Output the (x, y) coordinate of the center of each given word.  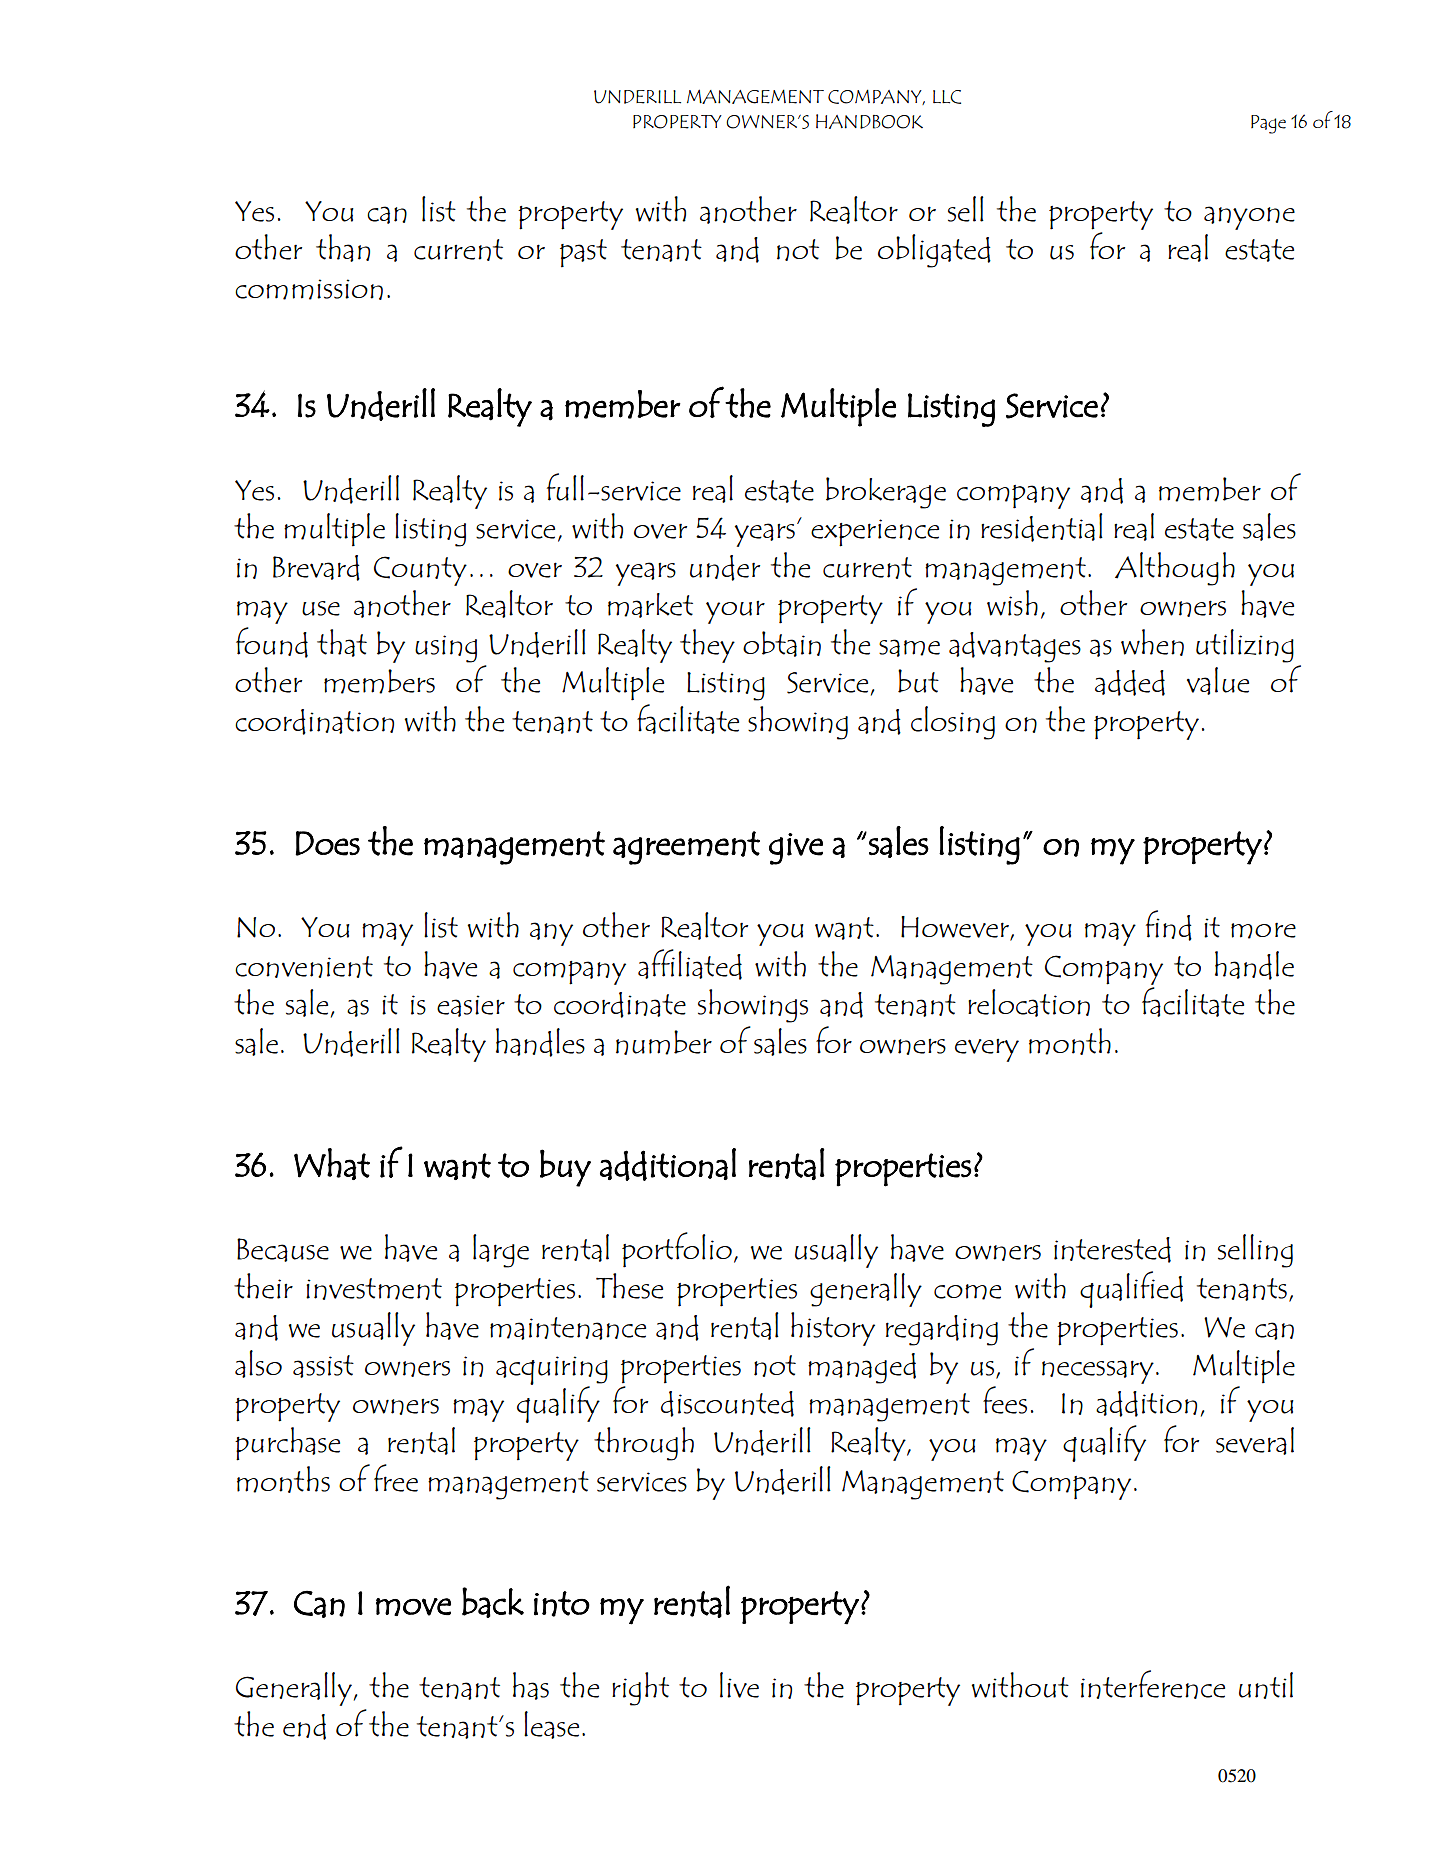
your (735, 612)
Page (1268, 124)
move (413, 1607)
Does (327, 843)
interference (1153, 1684)
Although (1175, 569)
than (343, 248)
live (739, 1685)
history (833, 1329)
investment (374, 1289)
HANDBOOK (869, 121)
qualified (1131, 1289)
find (1169, 925)
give (796, 849)
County (420, 571)
